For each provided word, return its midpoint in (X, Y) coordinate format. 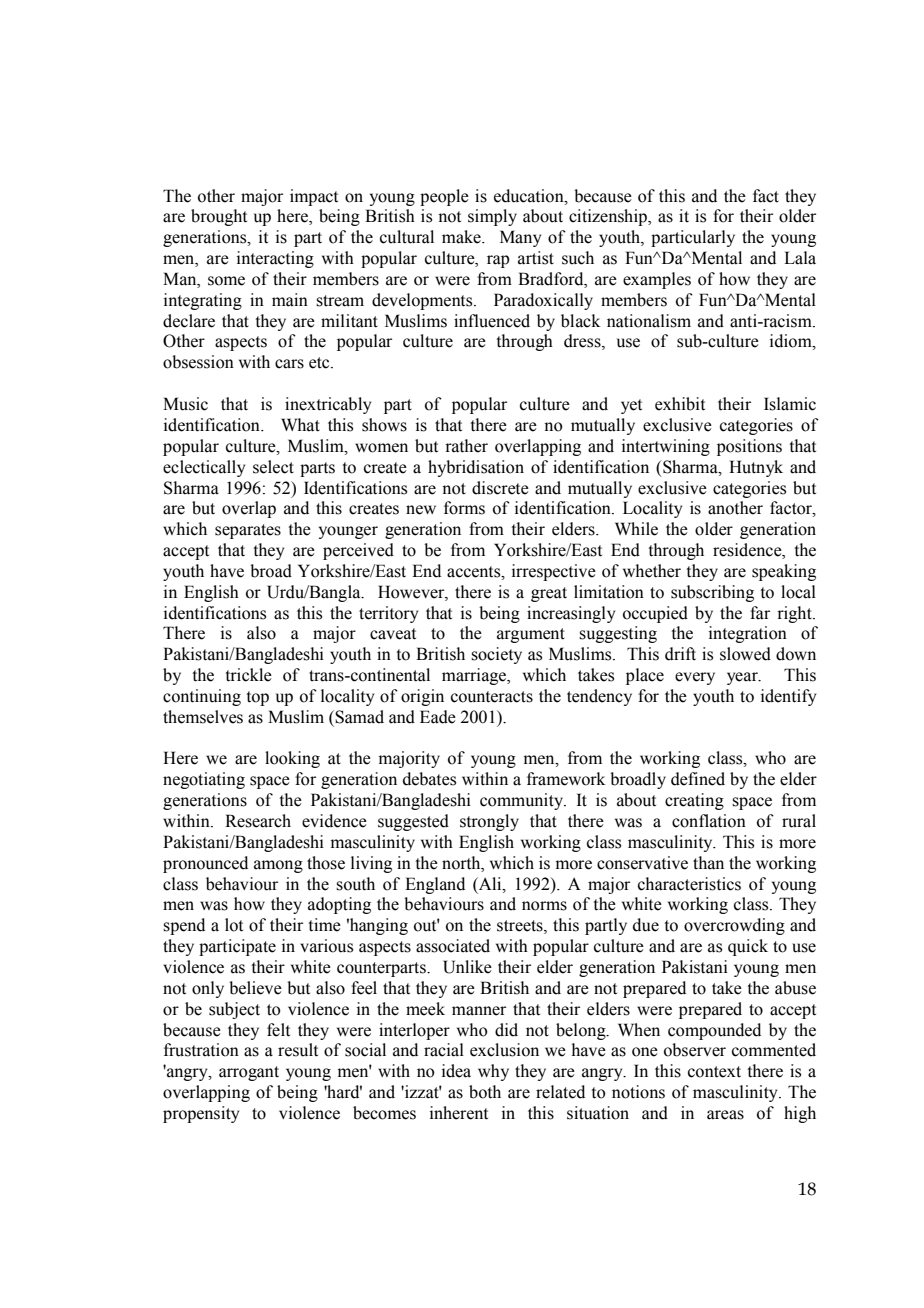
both (485, 1092)
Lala (800, 258)
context (714, 1072)
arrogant (249, 1073)
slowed (745, 654)
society (496, 655)
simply (492, 217)
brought (219, 217)
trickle (249, 675)
